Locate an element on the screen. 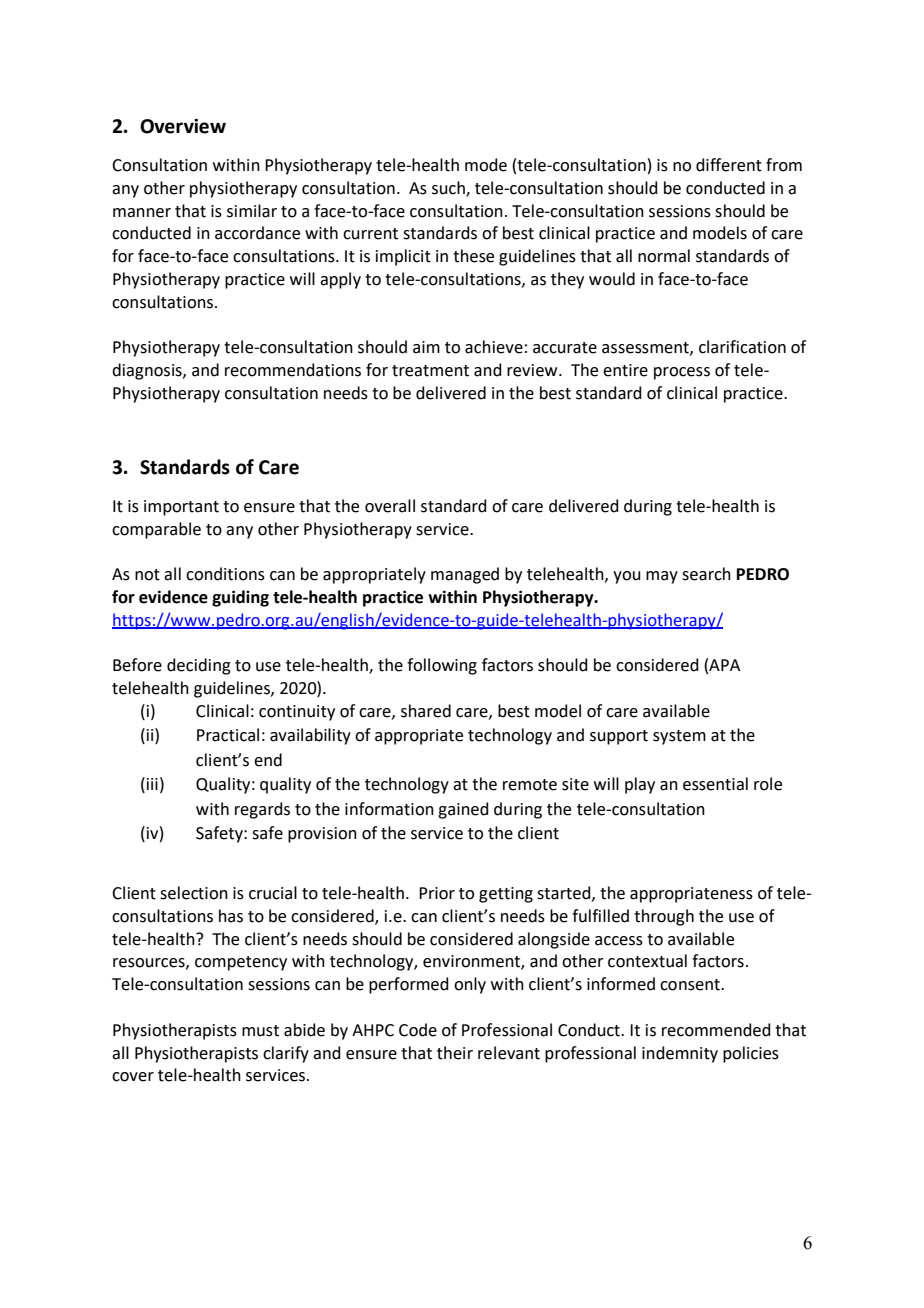 The image size is (924, 1308). different is located at coordinates (729, 165).
